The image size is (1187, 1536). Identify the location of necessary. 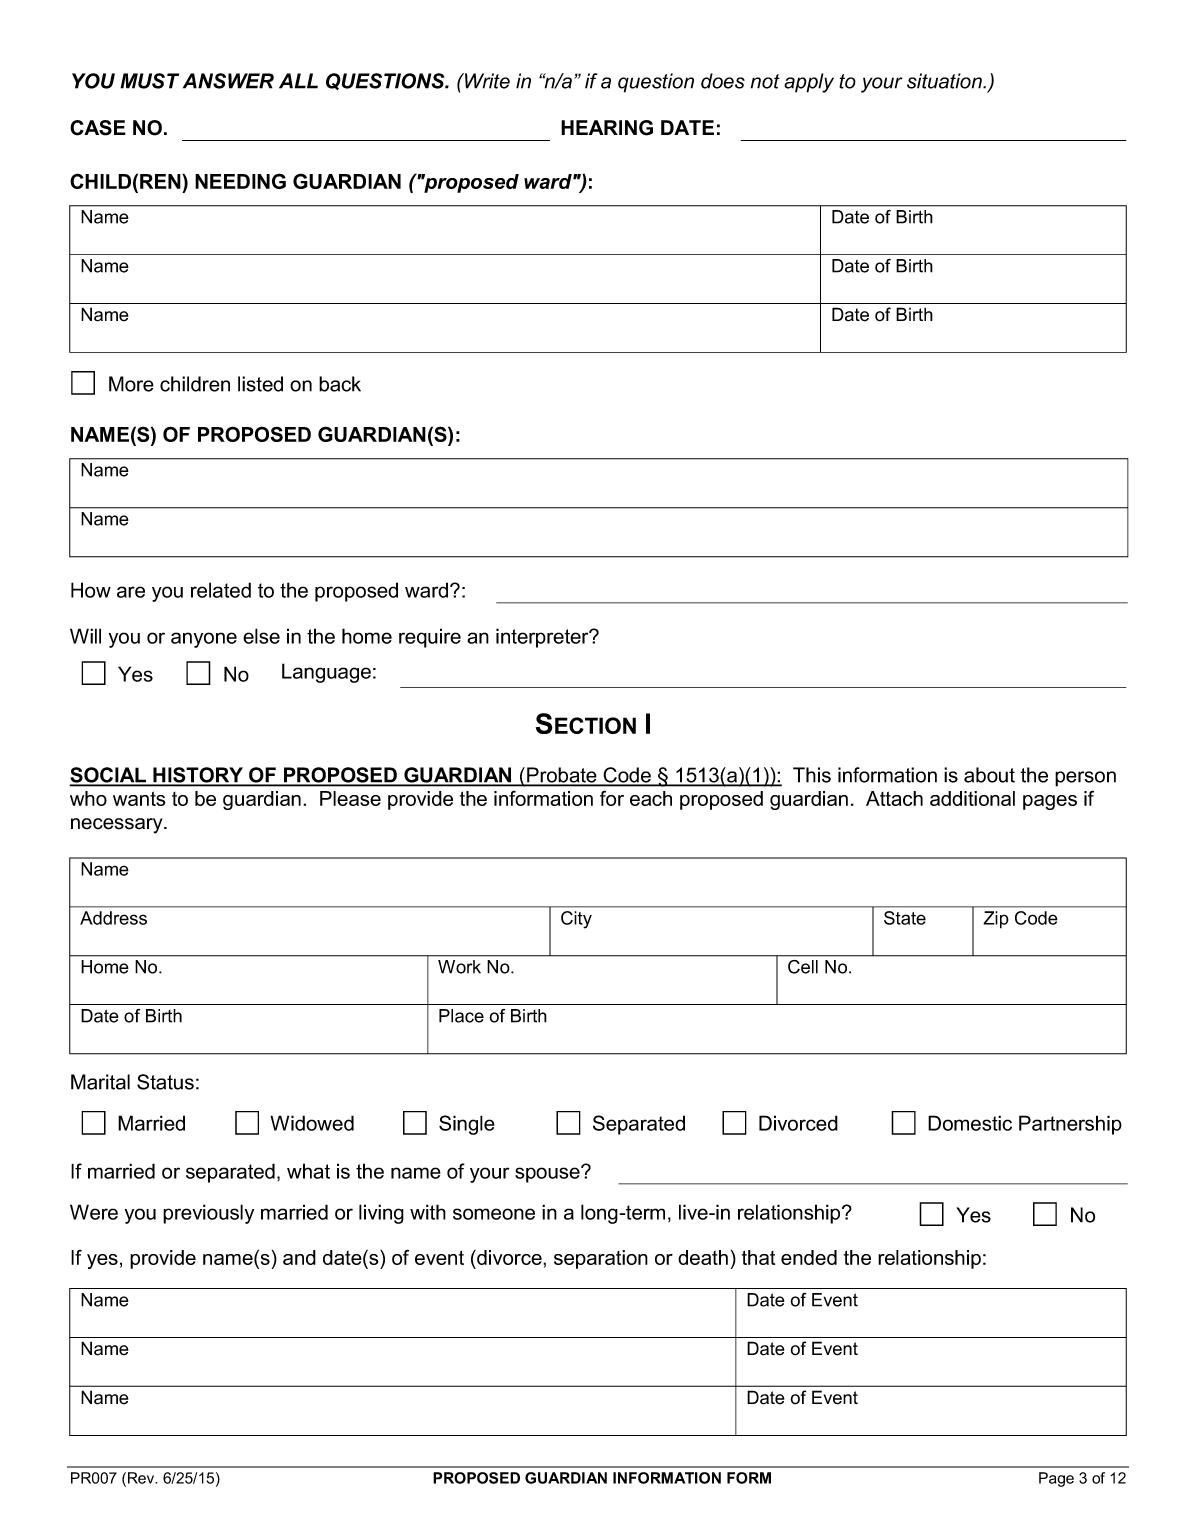
(118, 826).
